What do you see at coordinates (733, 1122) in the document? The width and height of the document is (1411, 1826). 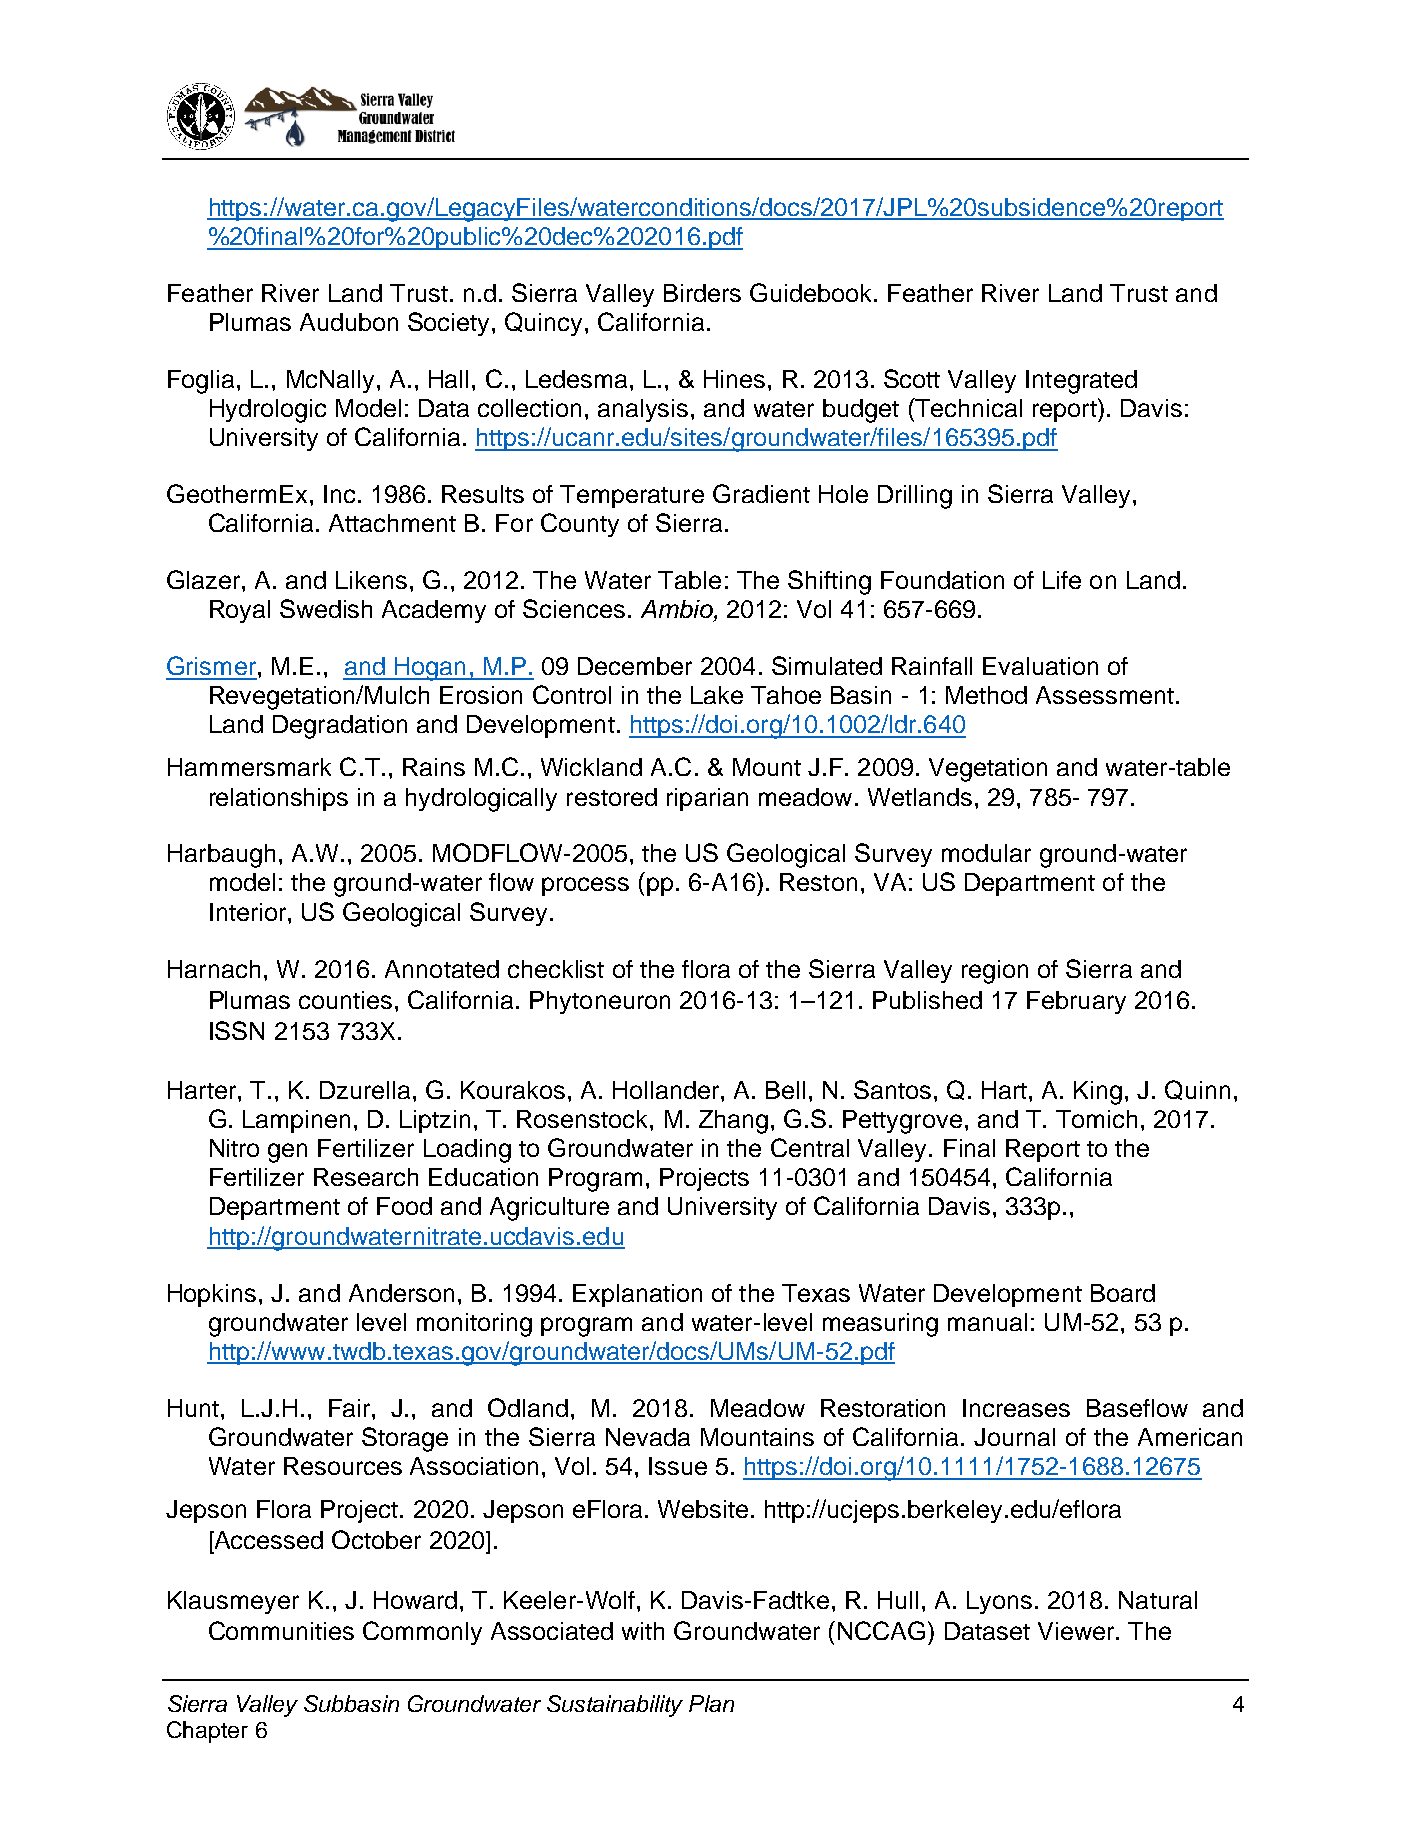 I see `Zhang` at bounding box center [733, 1122].
